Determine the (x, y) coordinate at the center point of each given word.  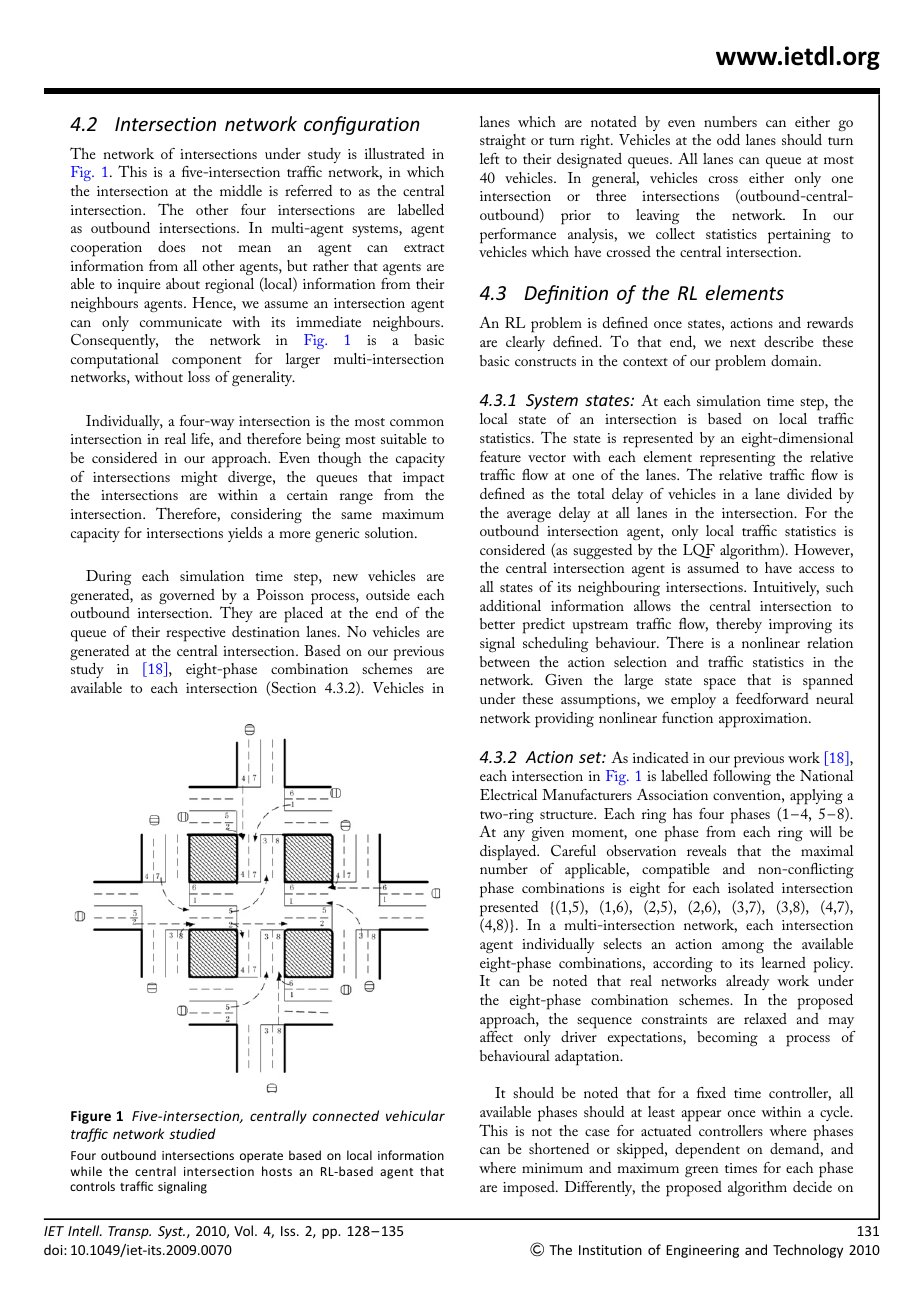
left (490, 158)
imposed (530, 1189)
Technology (808, 1251)
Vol (243, 1230)
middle (241, 190)
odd (728, 139)
